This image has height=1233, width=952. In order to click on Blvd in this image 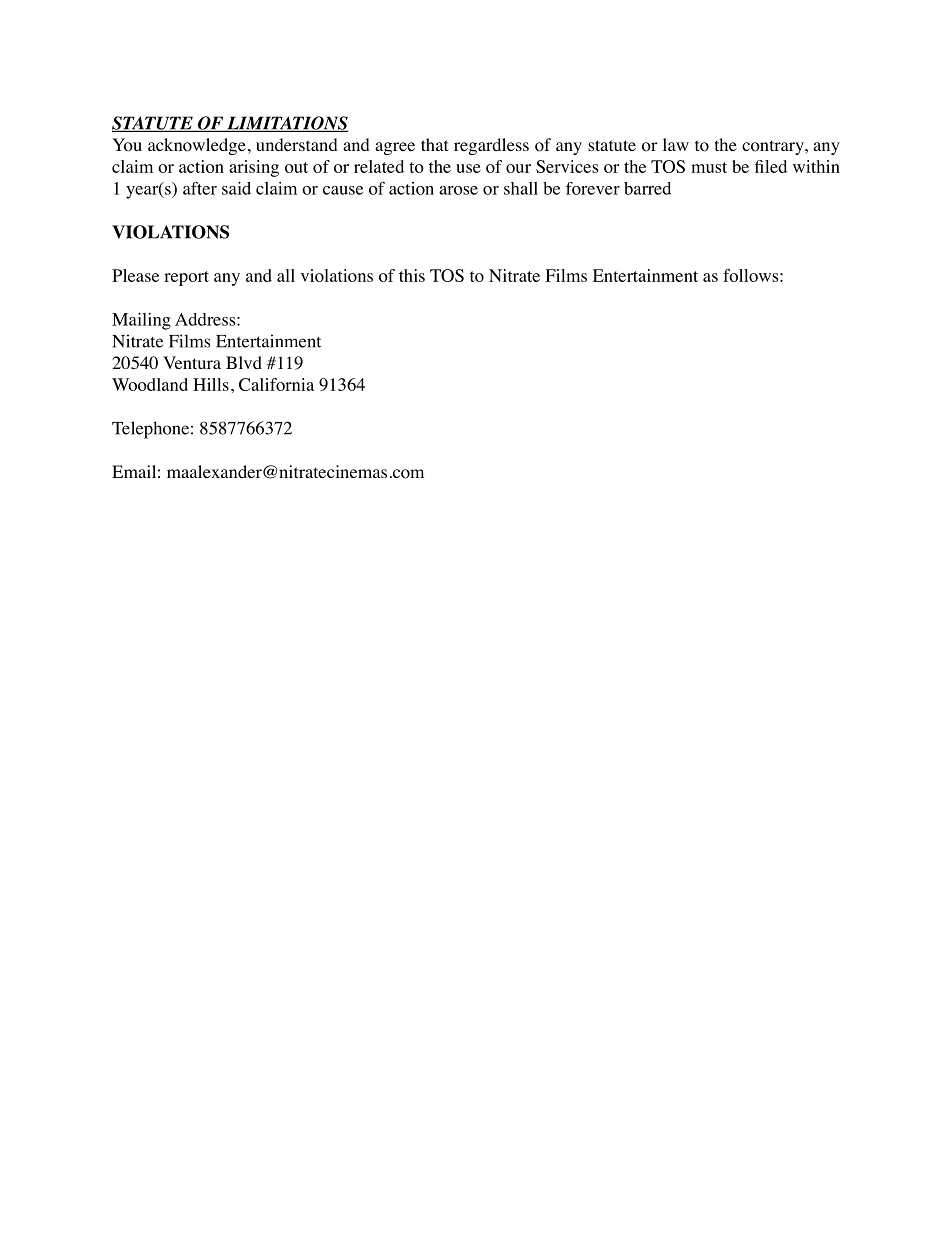, I will do `click(244, 362)`.
